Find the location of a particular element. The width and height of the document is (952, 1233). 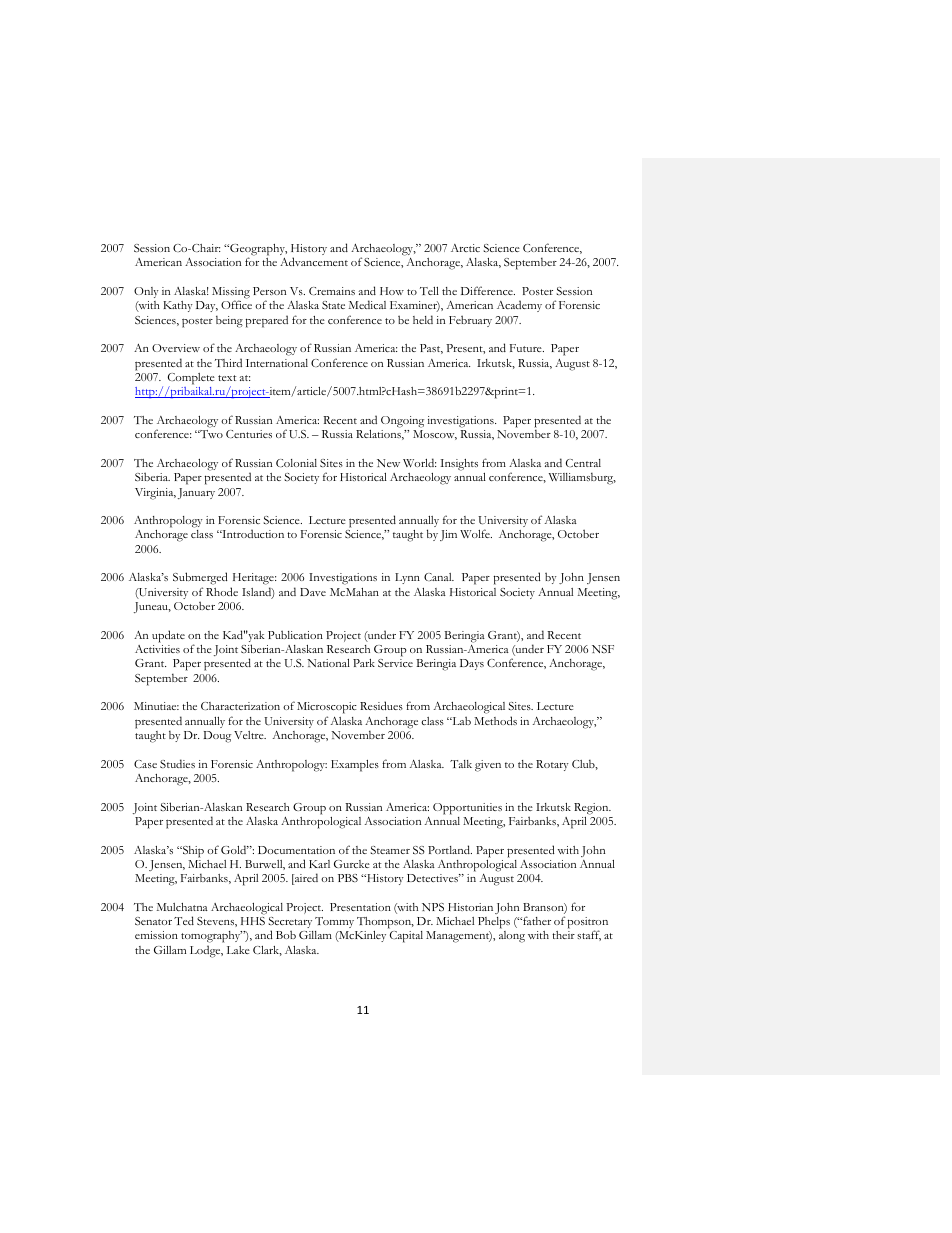

Academy is located at coordinates (519, 306).
